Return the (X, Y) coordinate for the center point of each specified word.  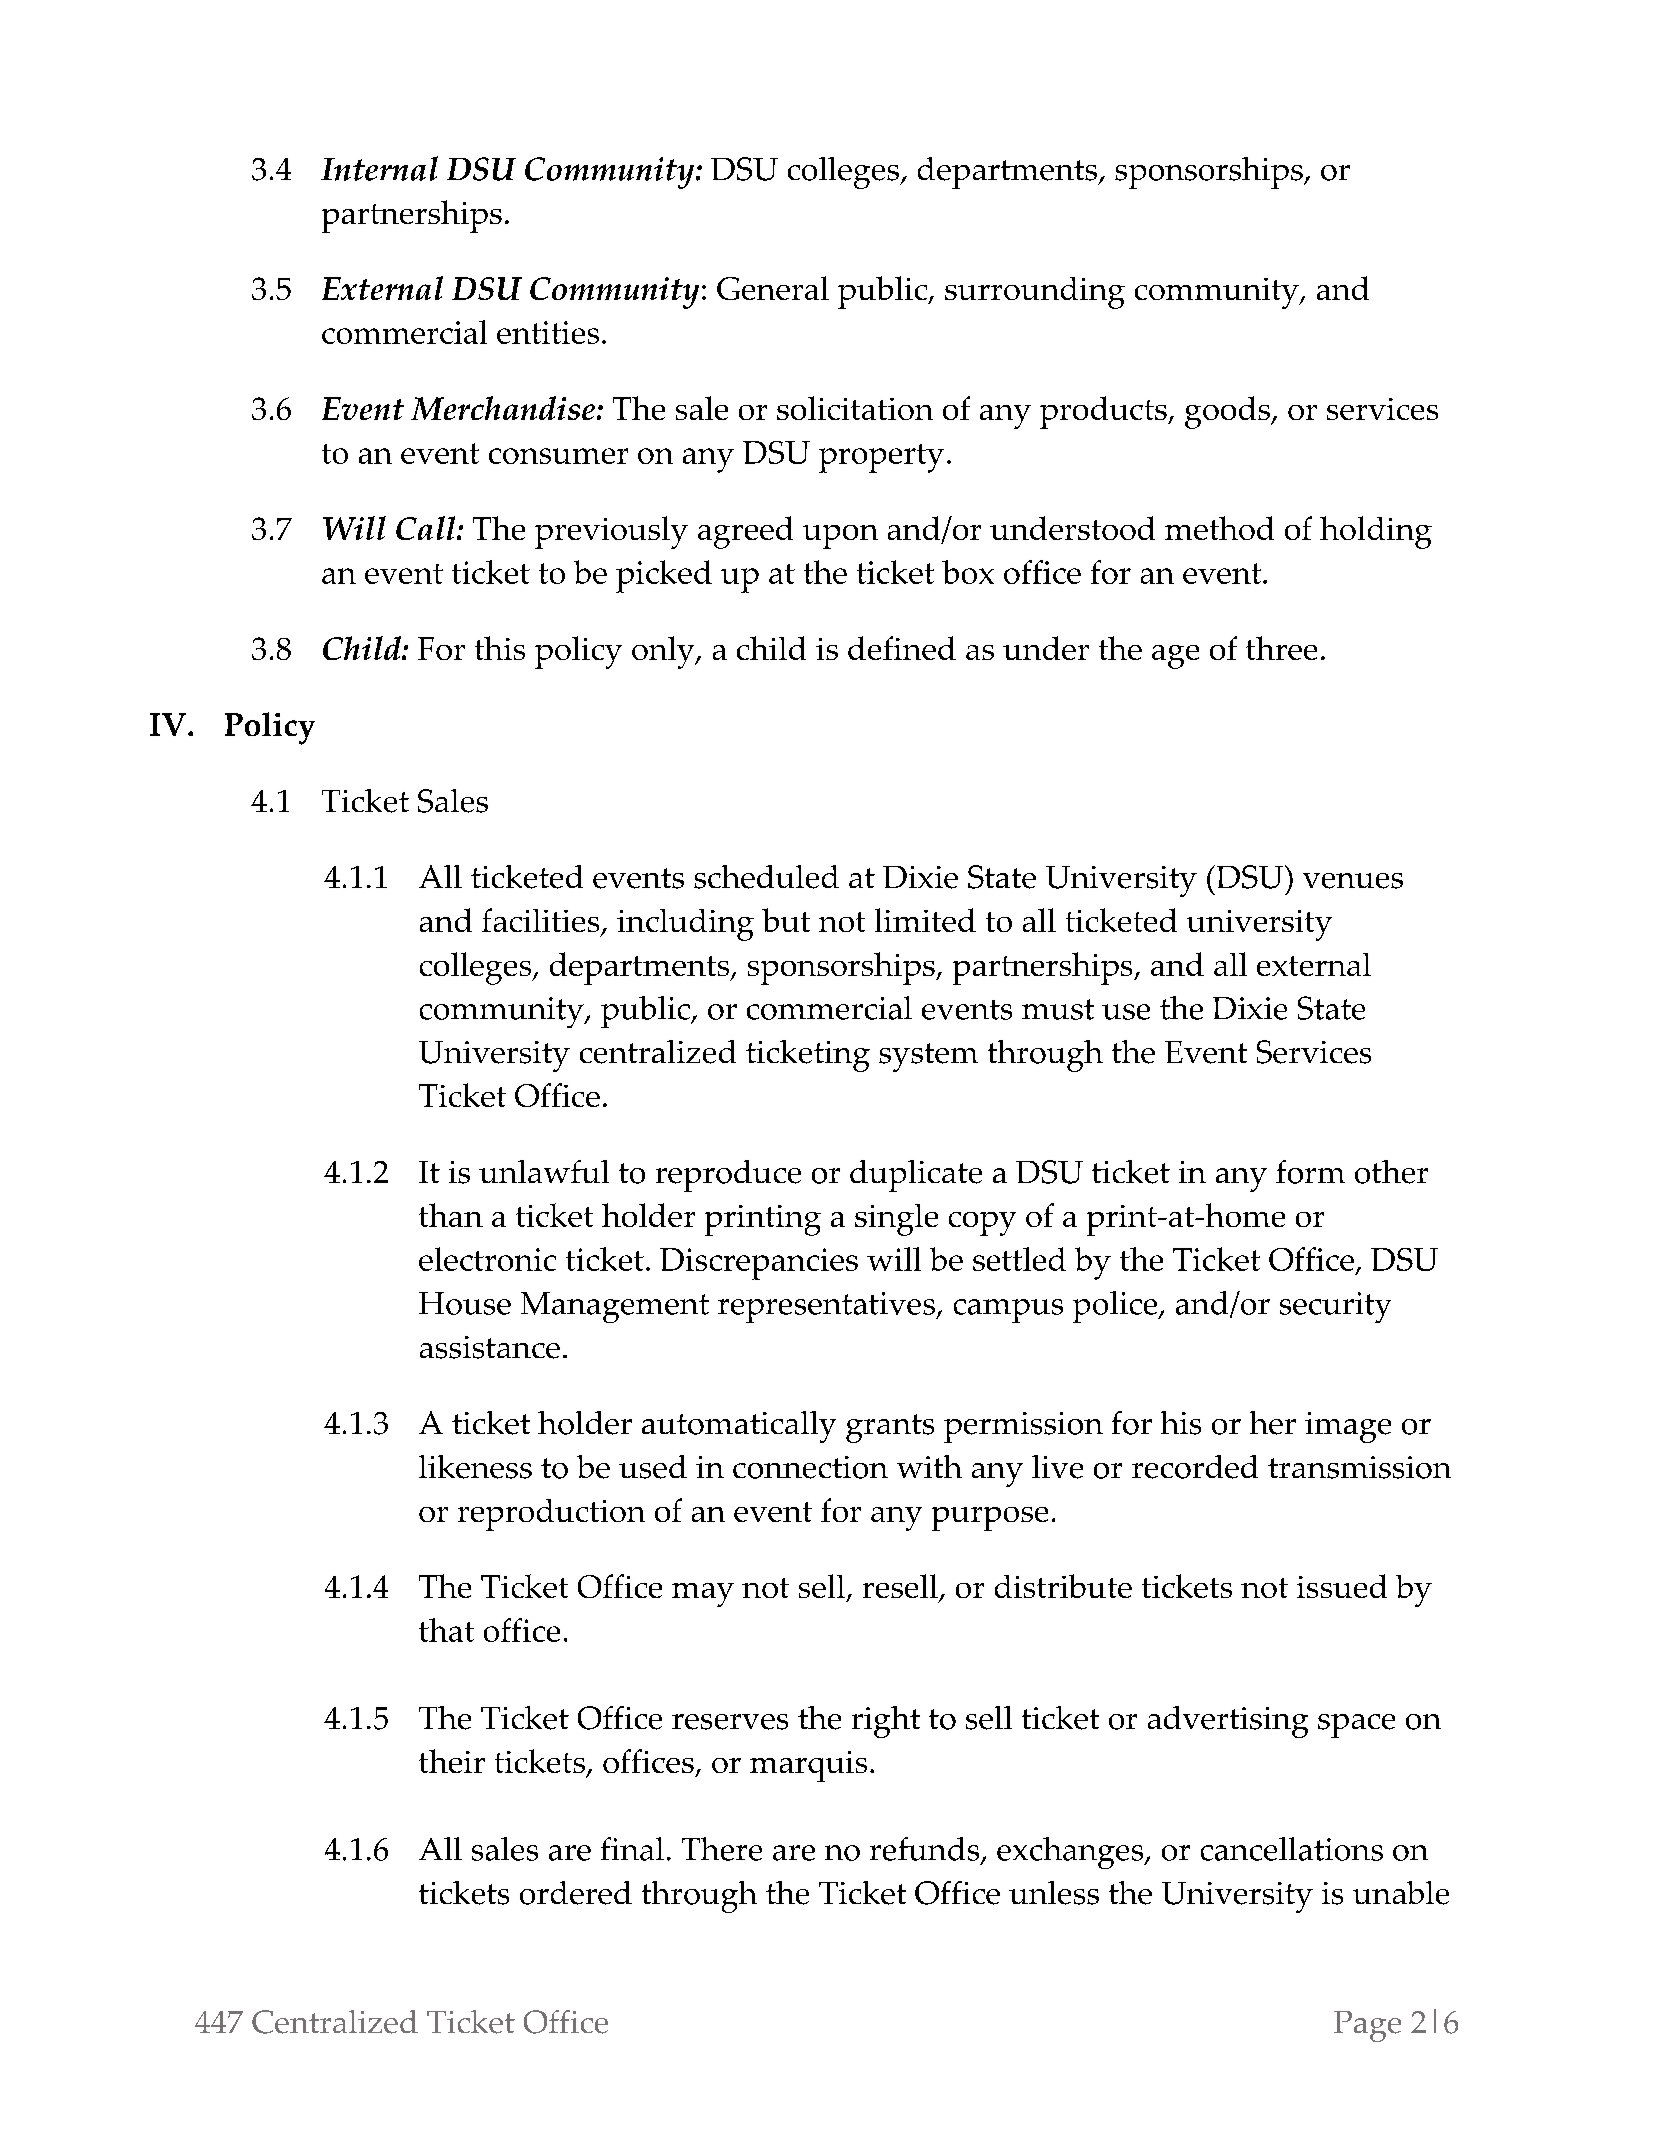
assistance (490, 1347)
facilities (542, 921)
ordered (576, 1893)
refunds (926, 1850)
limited (925, 920)
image (1348, 1427)
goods (1228, 412)
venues (1353, 881)
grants (890, 1428)
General (773, 288)
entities (548, 332)
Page (1367, 2026)
